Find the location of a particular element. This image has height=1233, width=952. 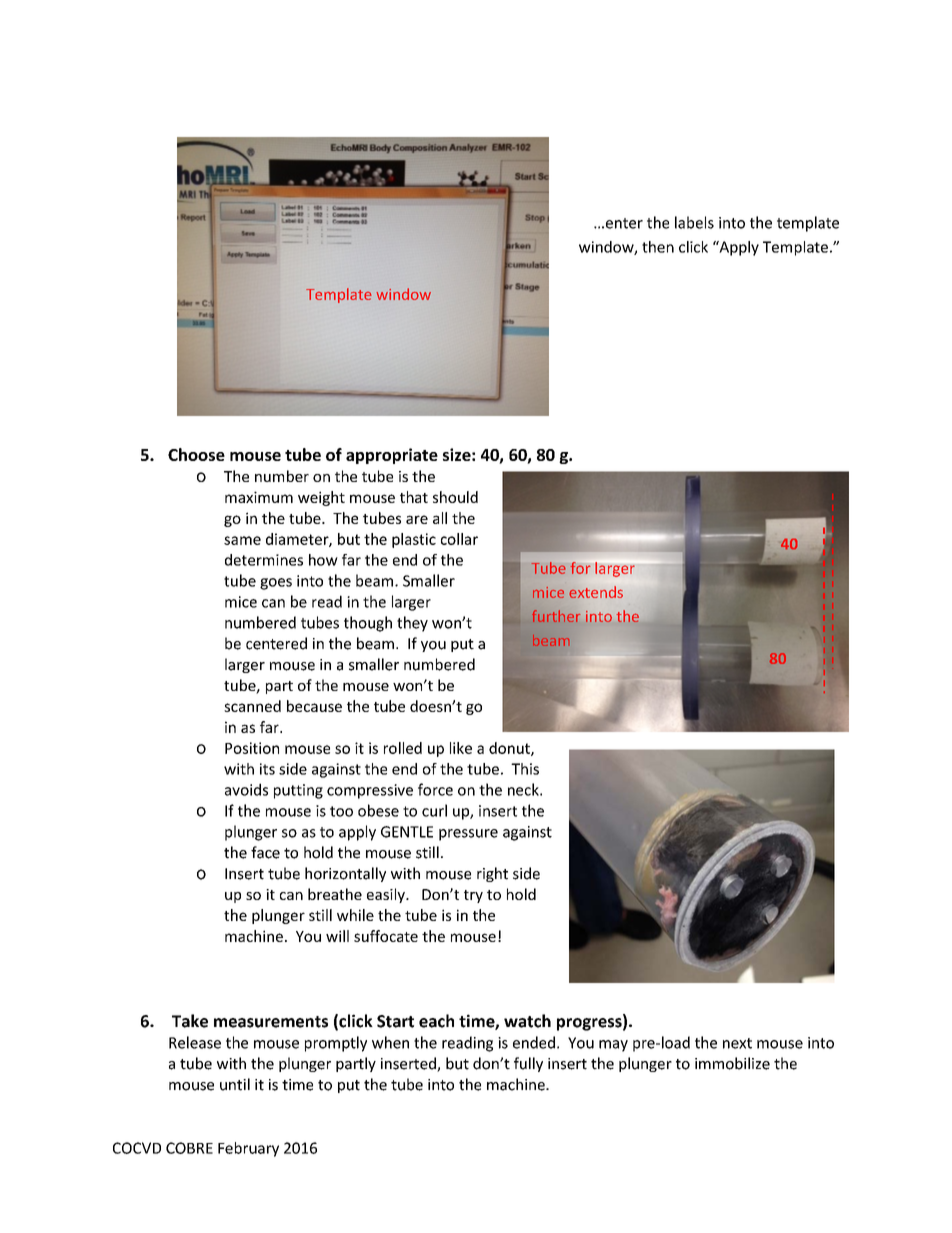

scanned is located at coordinates (252, 706).
